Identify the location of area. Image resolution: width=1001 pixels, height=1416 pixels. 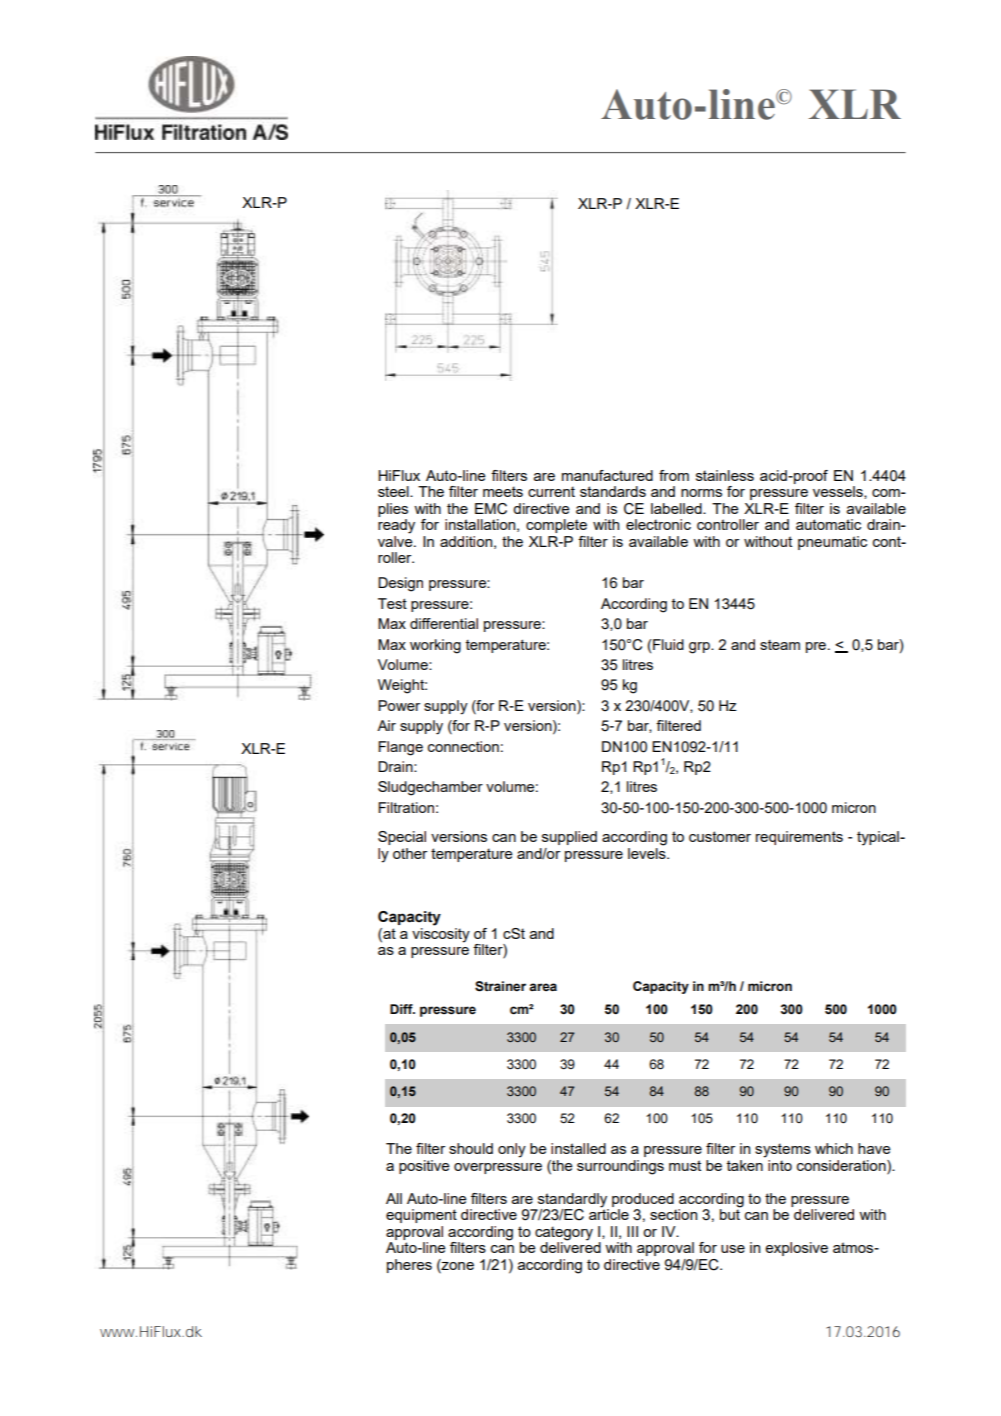
(543, 987).
